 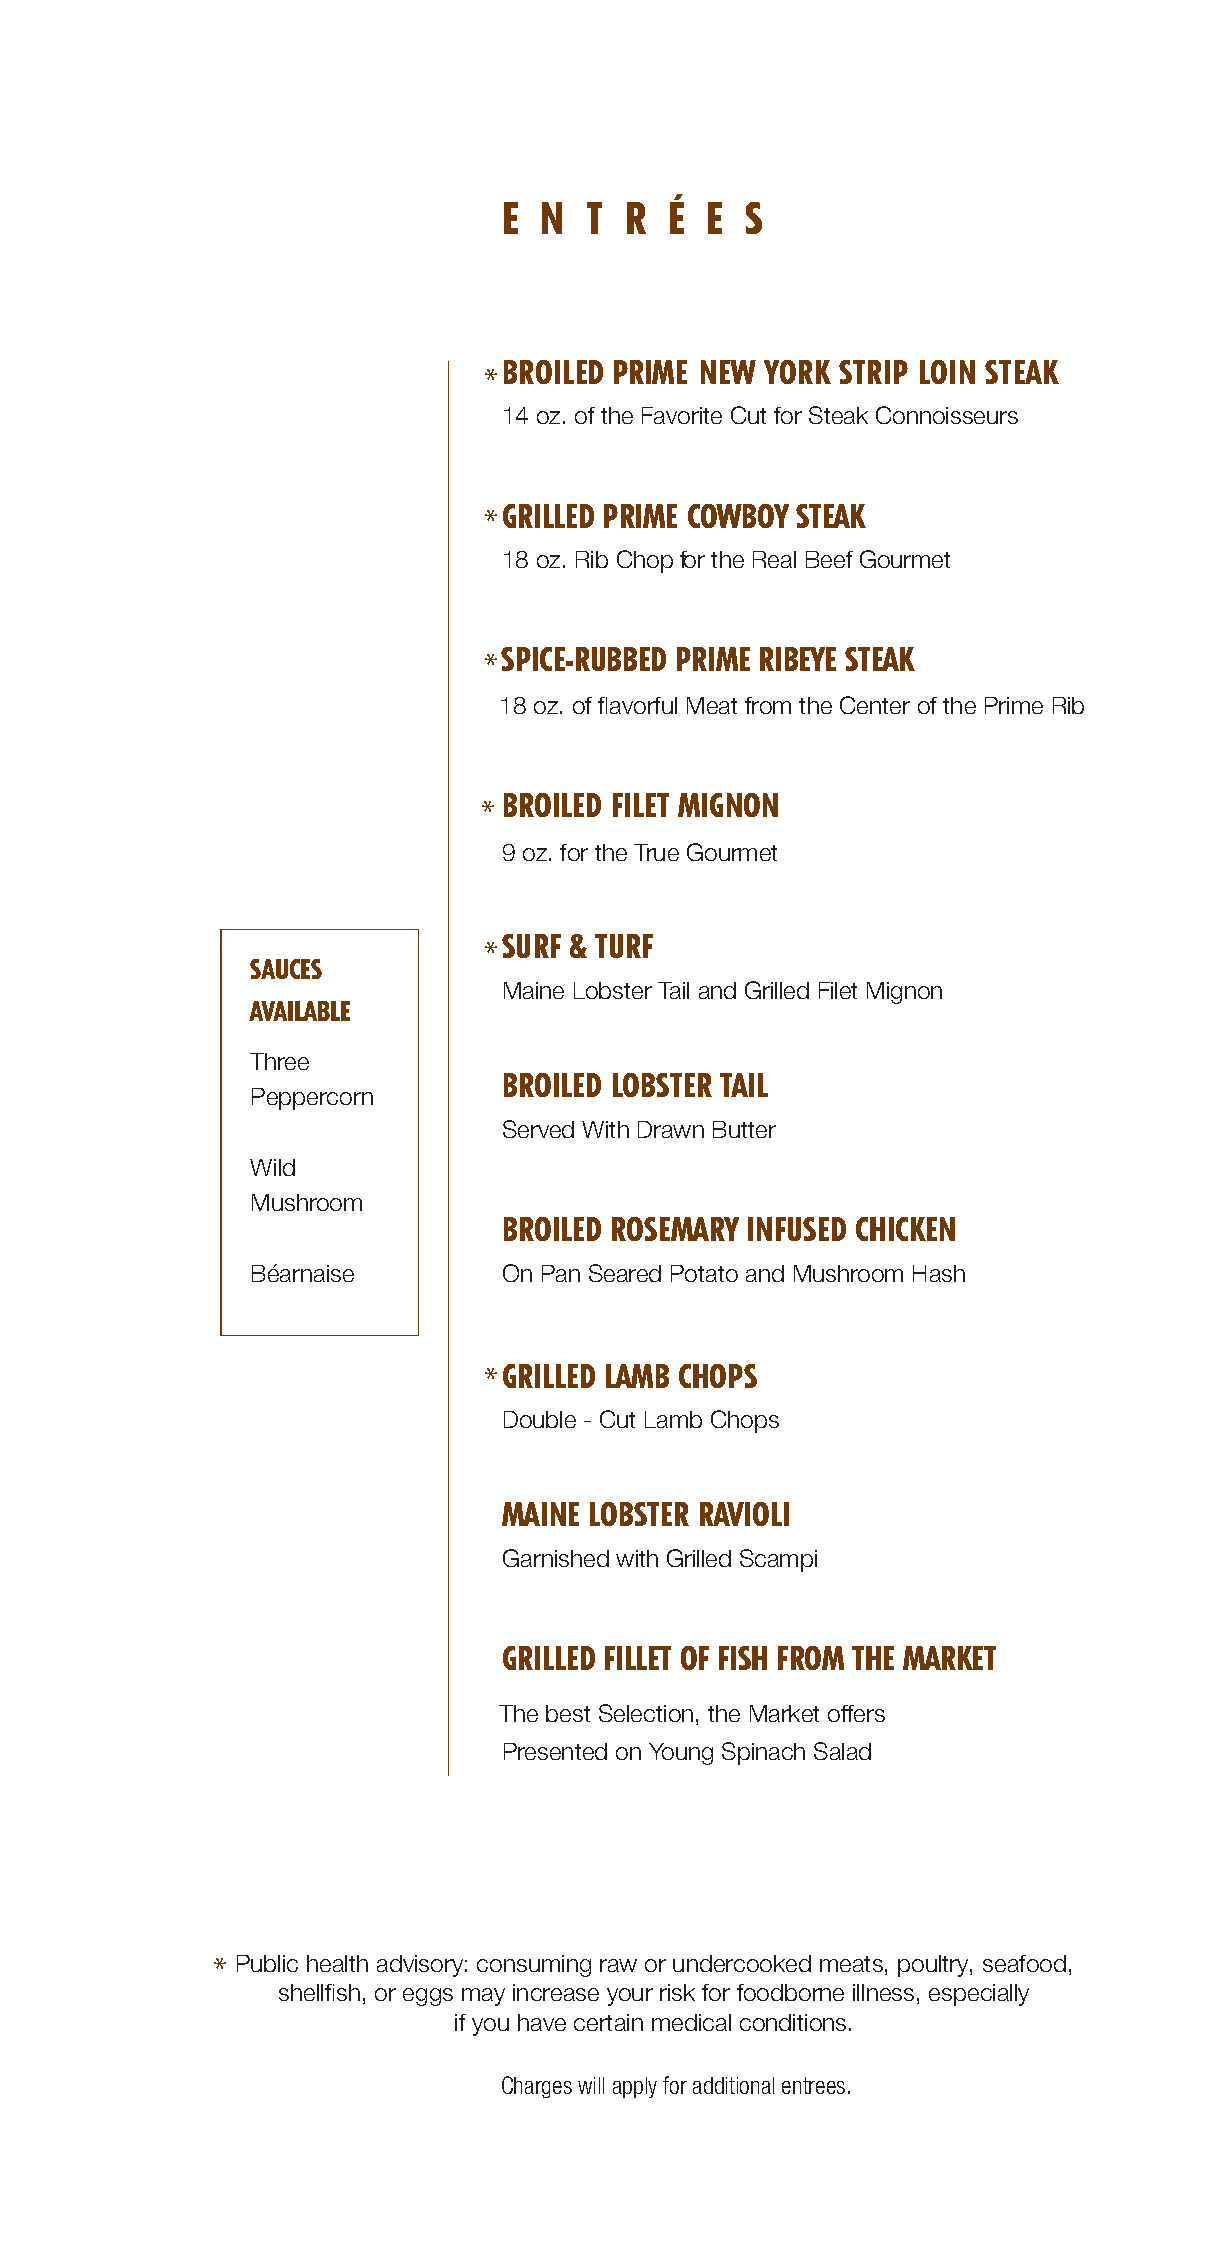 What do you see at coordinates (540, 1419) in the page?
I see `Double` at bounding box center [540, 1419].
